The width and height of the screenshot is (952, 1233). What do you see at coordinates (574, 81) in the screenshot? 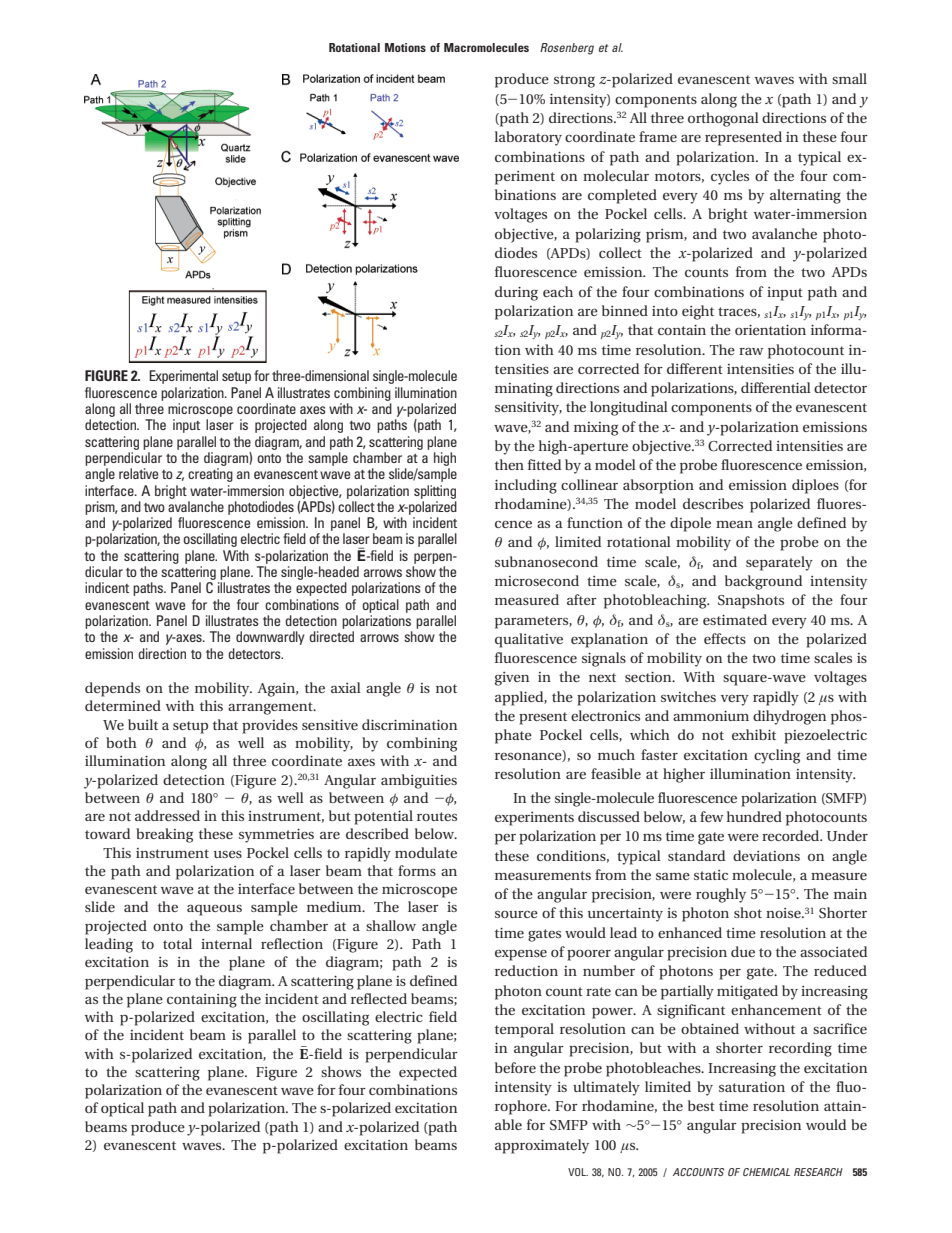
I see `strong` at bounding box center [574, 81].
